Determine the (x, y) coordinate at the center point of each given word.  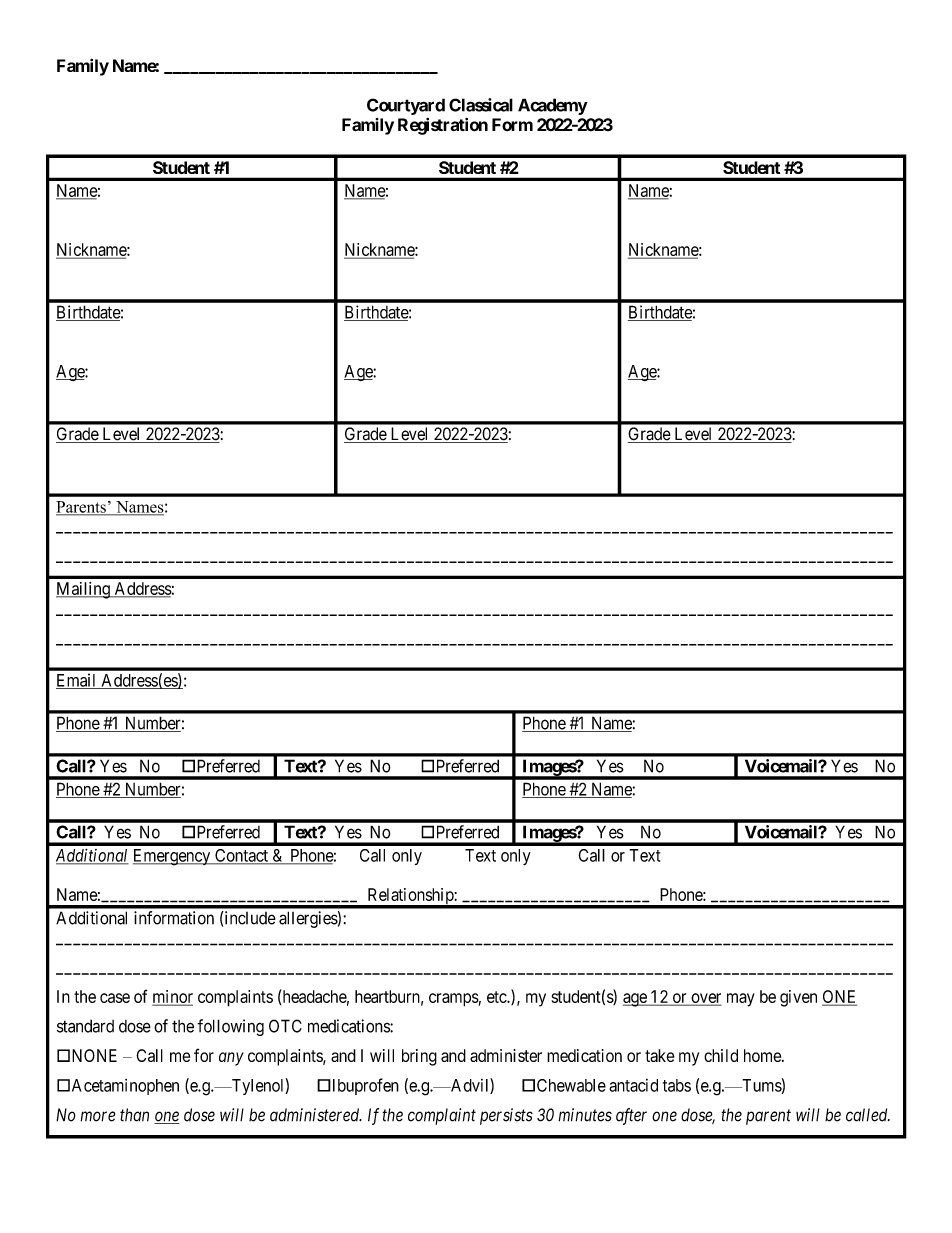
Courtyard (406, 106)
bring (419, 1057)
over (705, 999)
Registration (443, 126)
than (134, 1115)
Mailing (84, 590)
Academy (553, 106)
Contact (241, 856)
